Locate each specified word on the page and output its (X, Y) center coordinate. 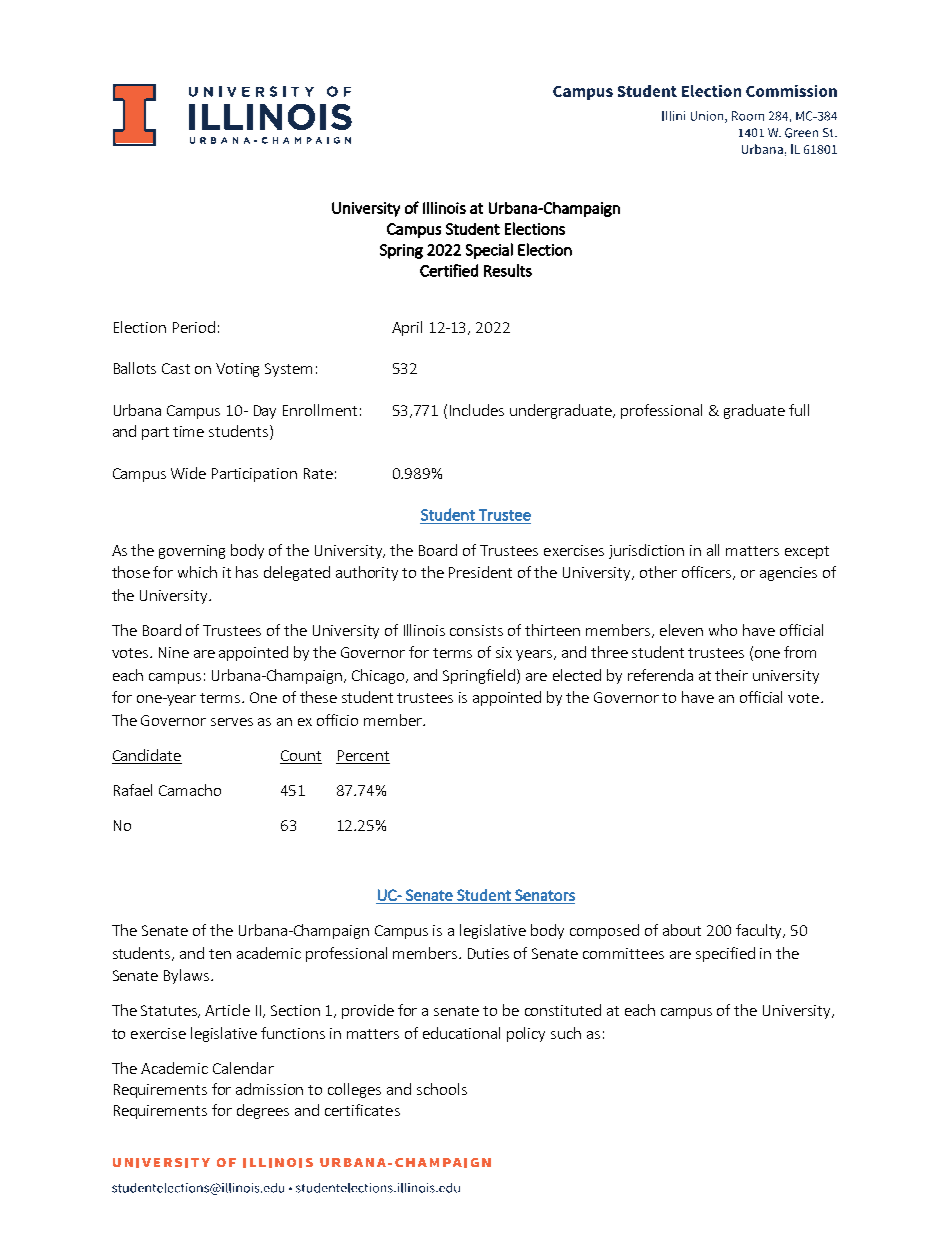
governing (192, 552)
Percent (363, 757)
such (566, 1033)
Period (194, 327)
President (480, 572)
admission (269, 1089)
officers (708, 573)
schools (442, 1089)
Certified (449, 270)
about (682, 930)
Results (508, 270)
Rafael (133, 790)
